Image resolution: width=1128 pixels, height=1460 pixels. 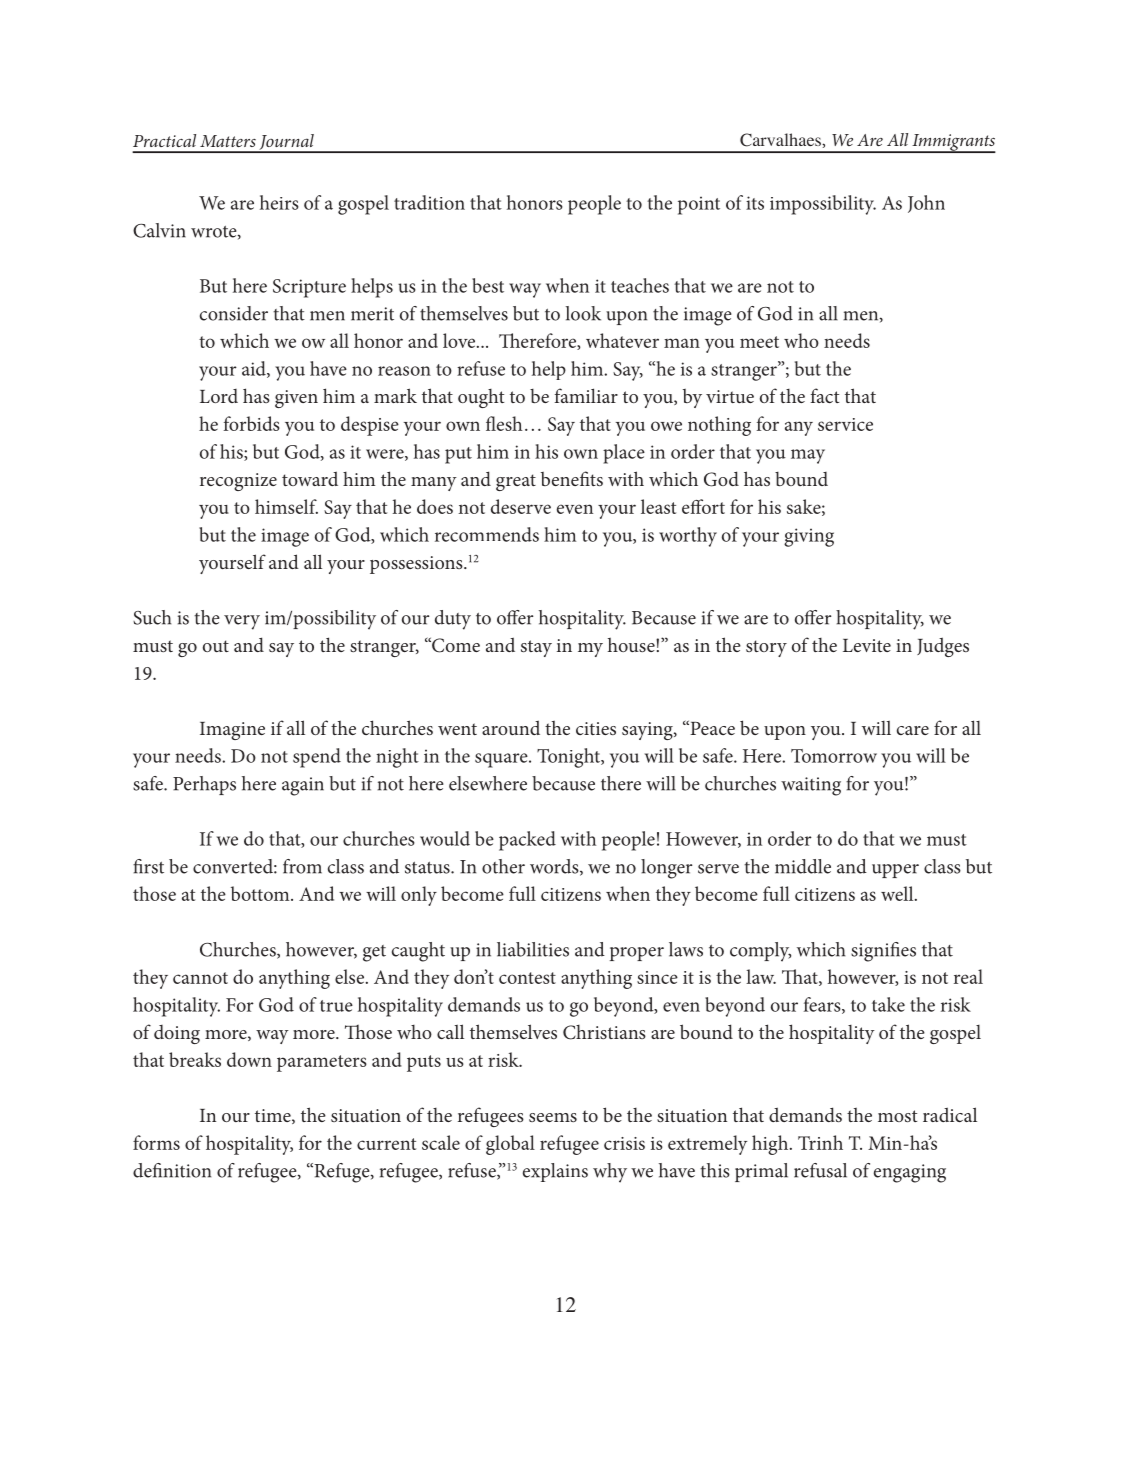 I want to click on John, so click(x=926, y=204).
